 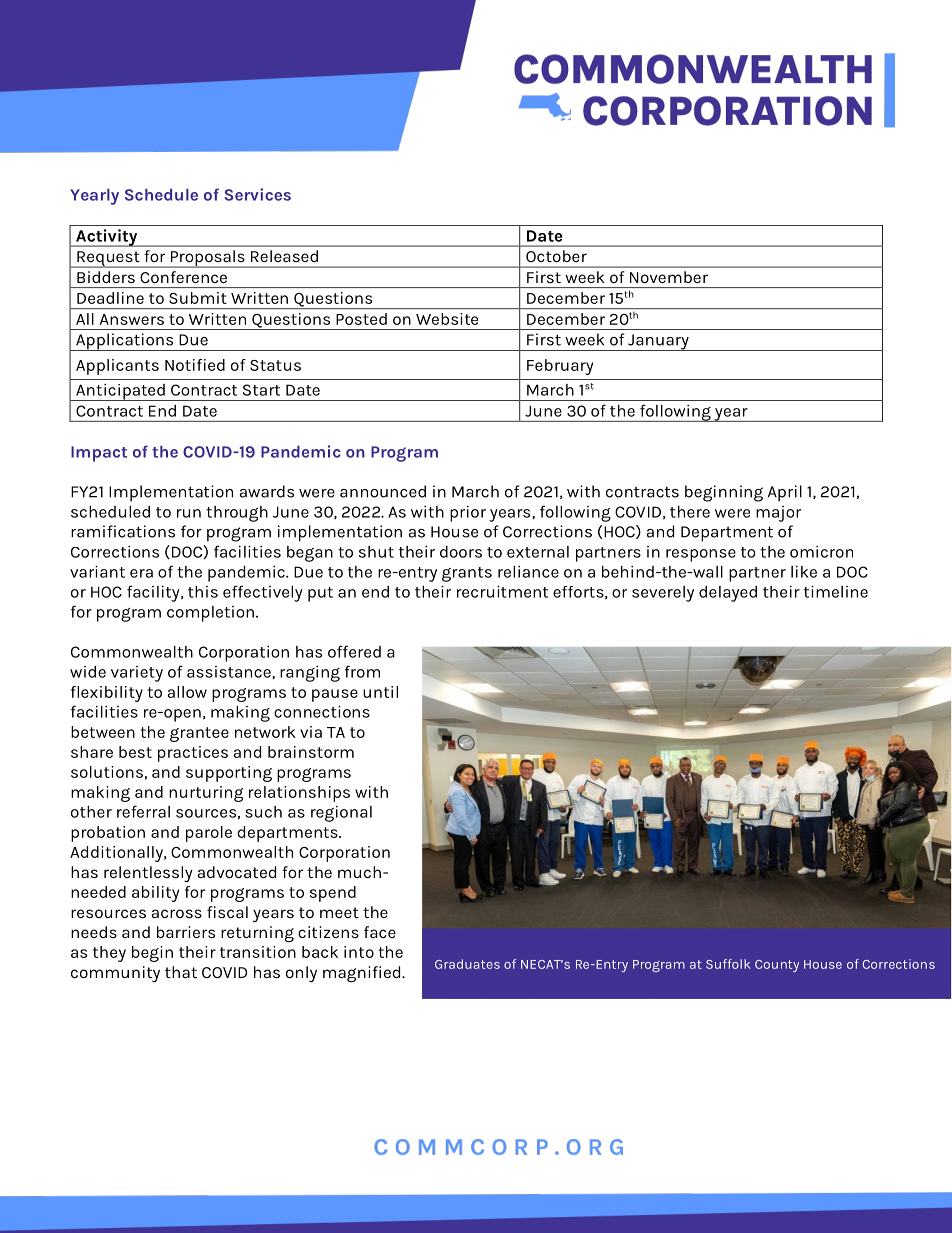 I want to click on delayed, so click(x=728, y=594).
